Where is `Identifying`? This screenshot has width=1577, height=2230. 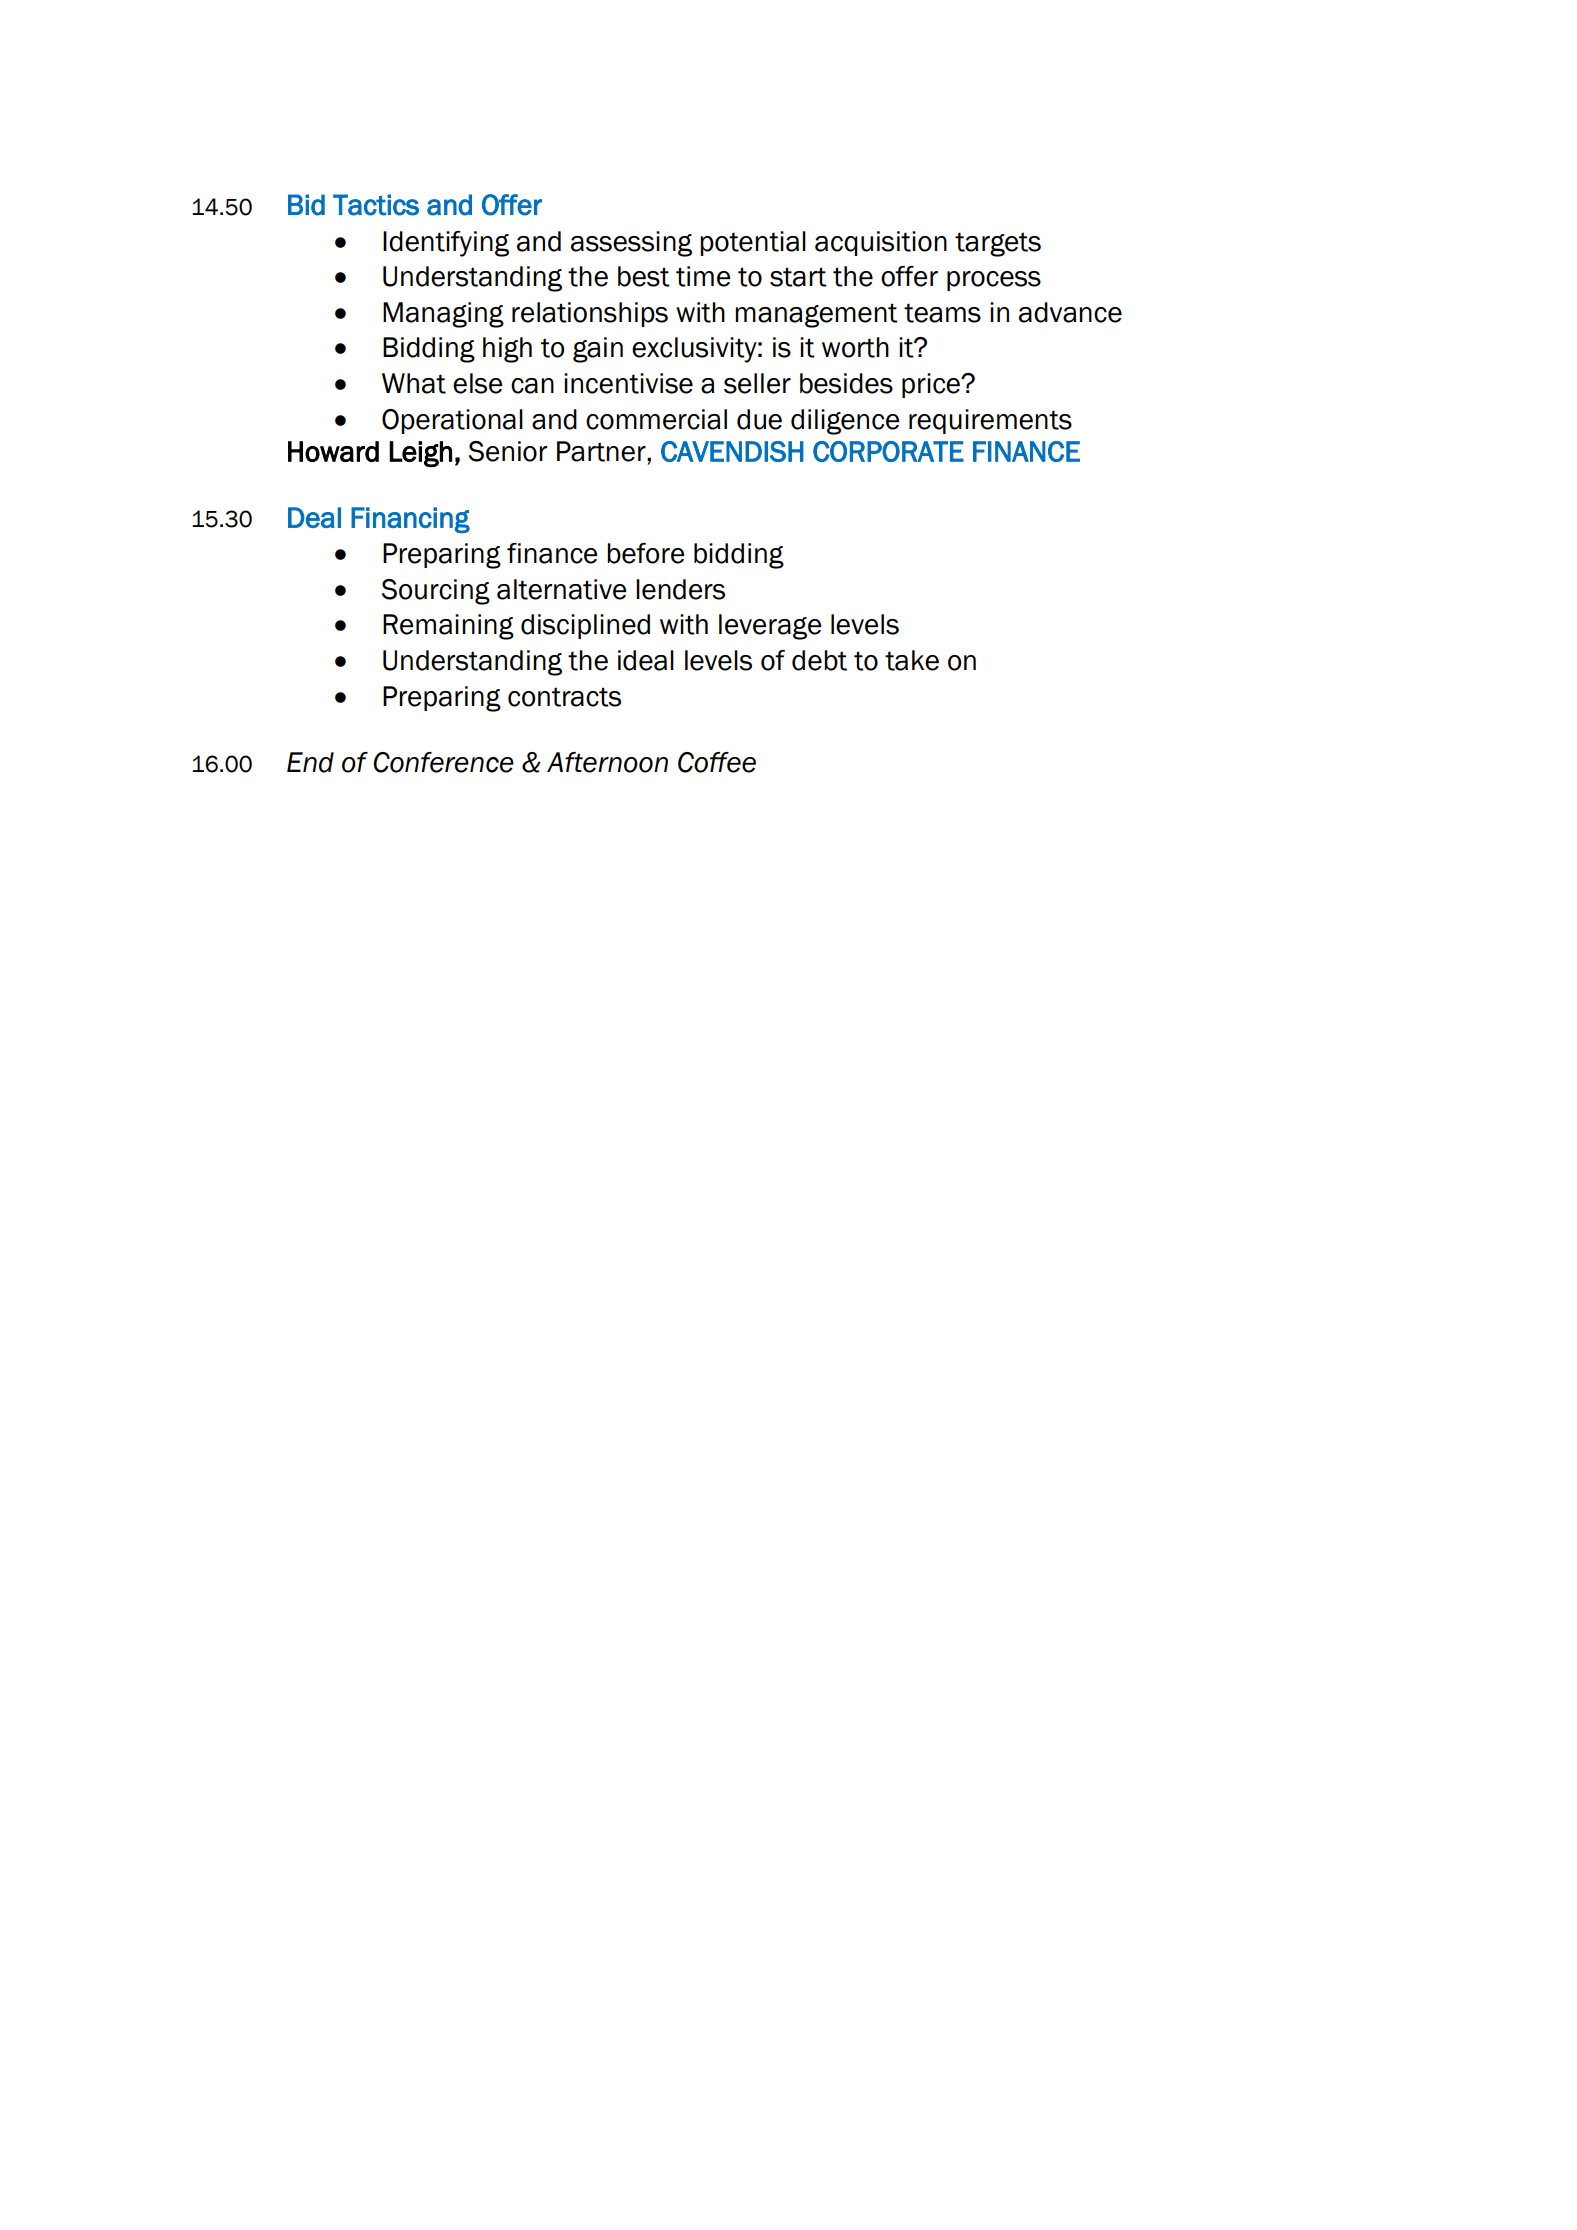
Identifying is located at coordinates (446, 244).
